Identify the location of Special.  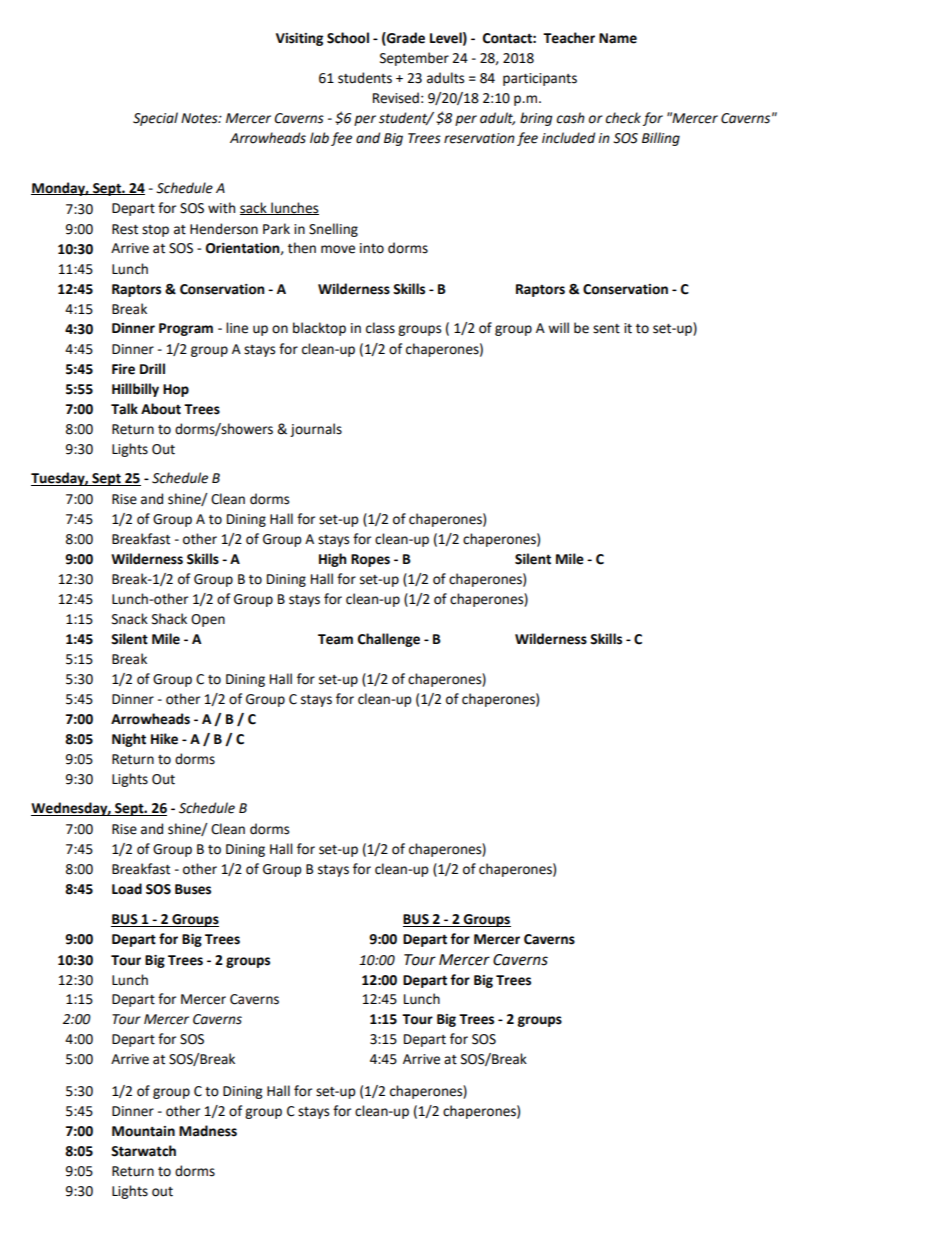
(155, 119).
